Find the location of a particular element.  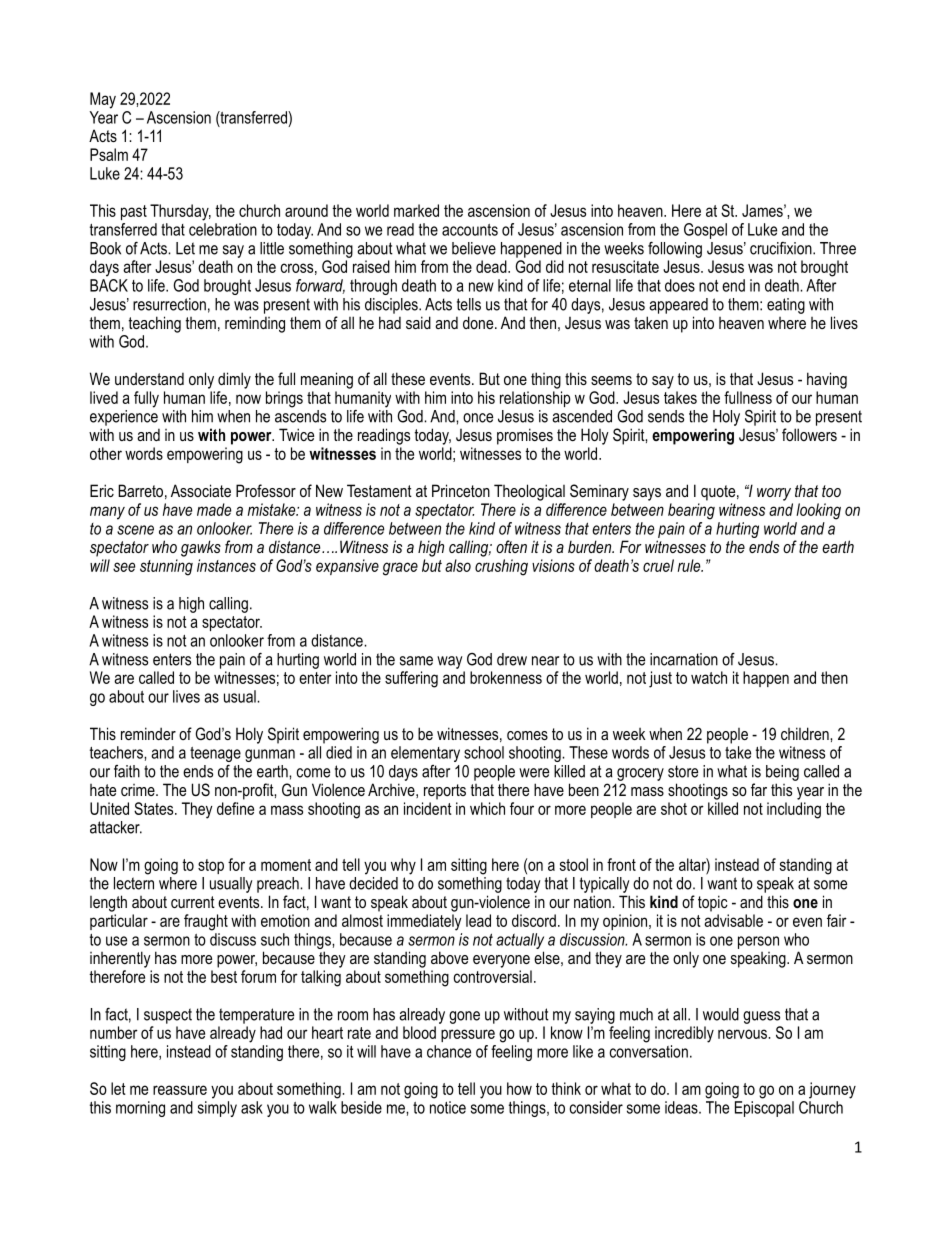

Princeton is located at coordinates (461, 490).
